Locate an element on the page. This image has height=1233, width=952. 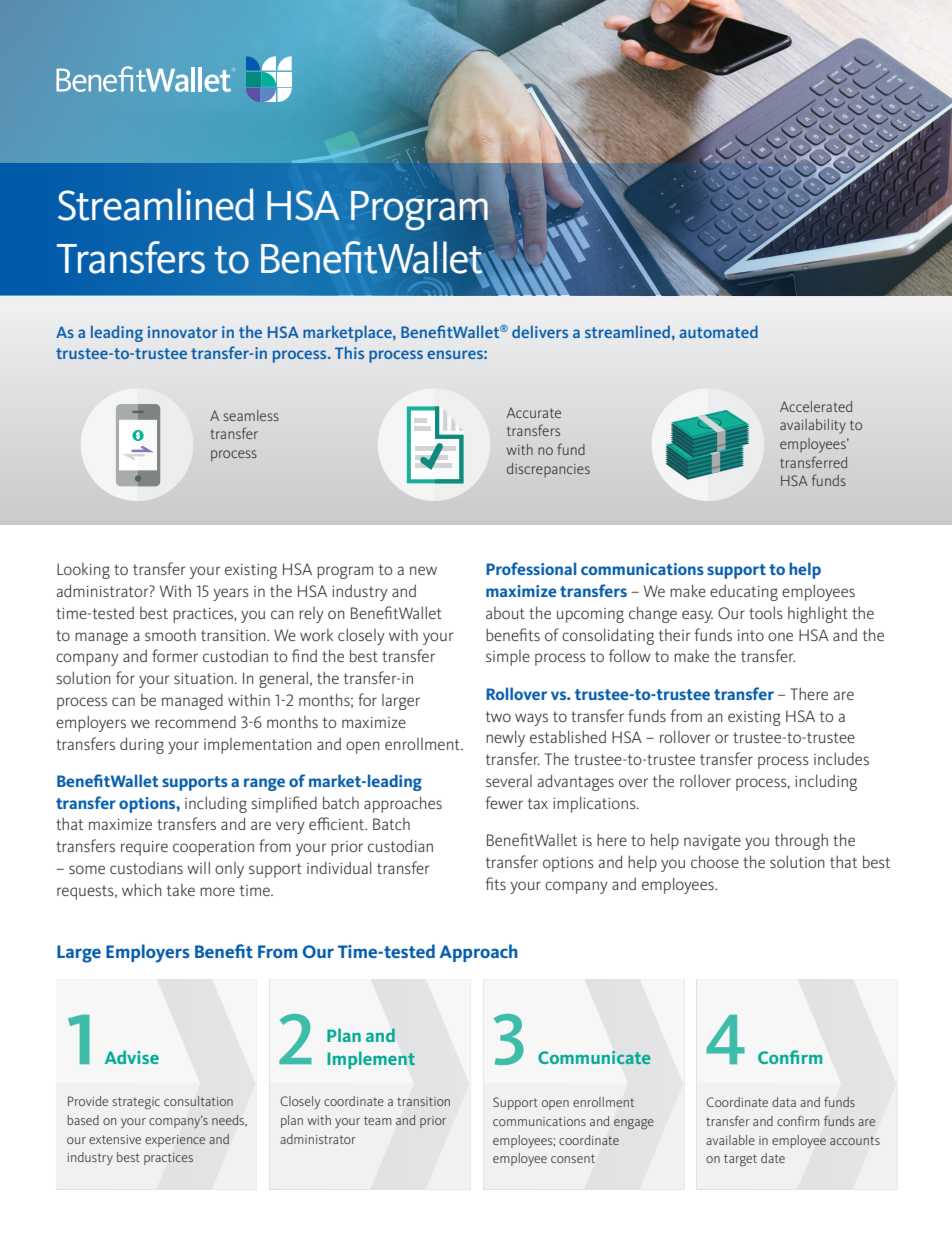
delivers is located at coordinates (540, 332).
